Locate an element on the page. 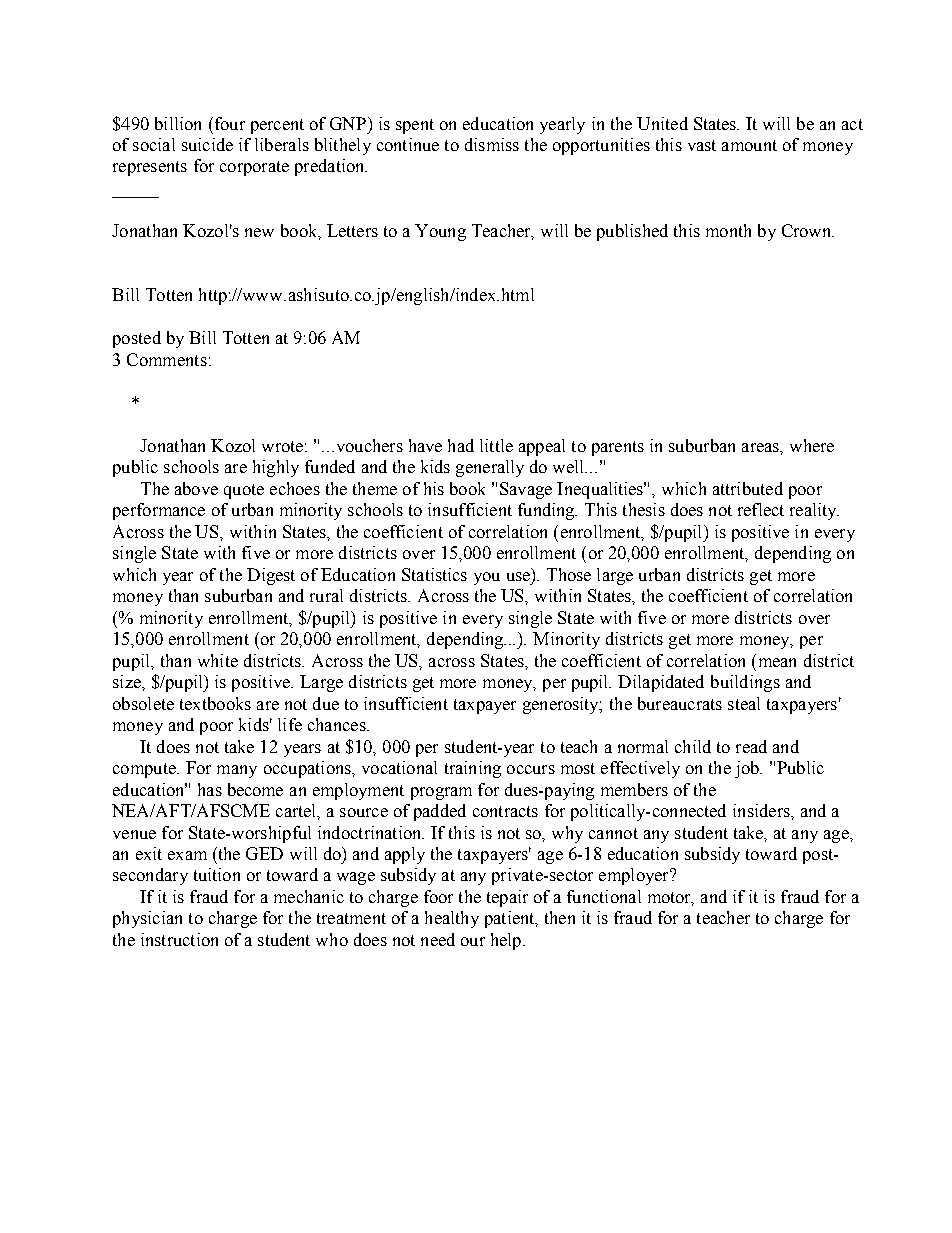 The height and width of the page is (1233, 952). amount is located at coordinates (749, 145).
